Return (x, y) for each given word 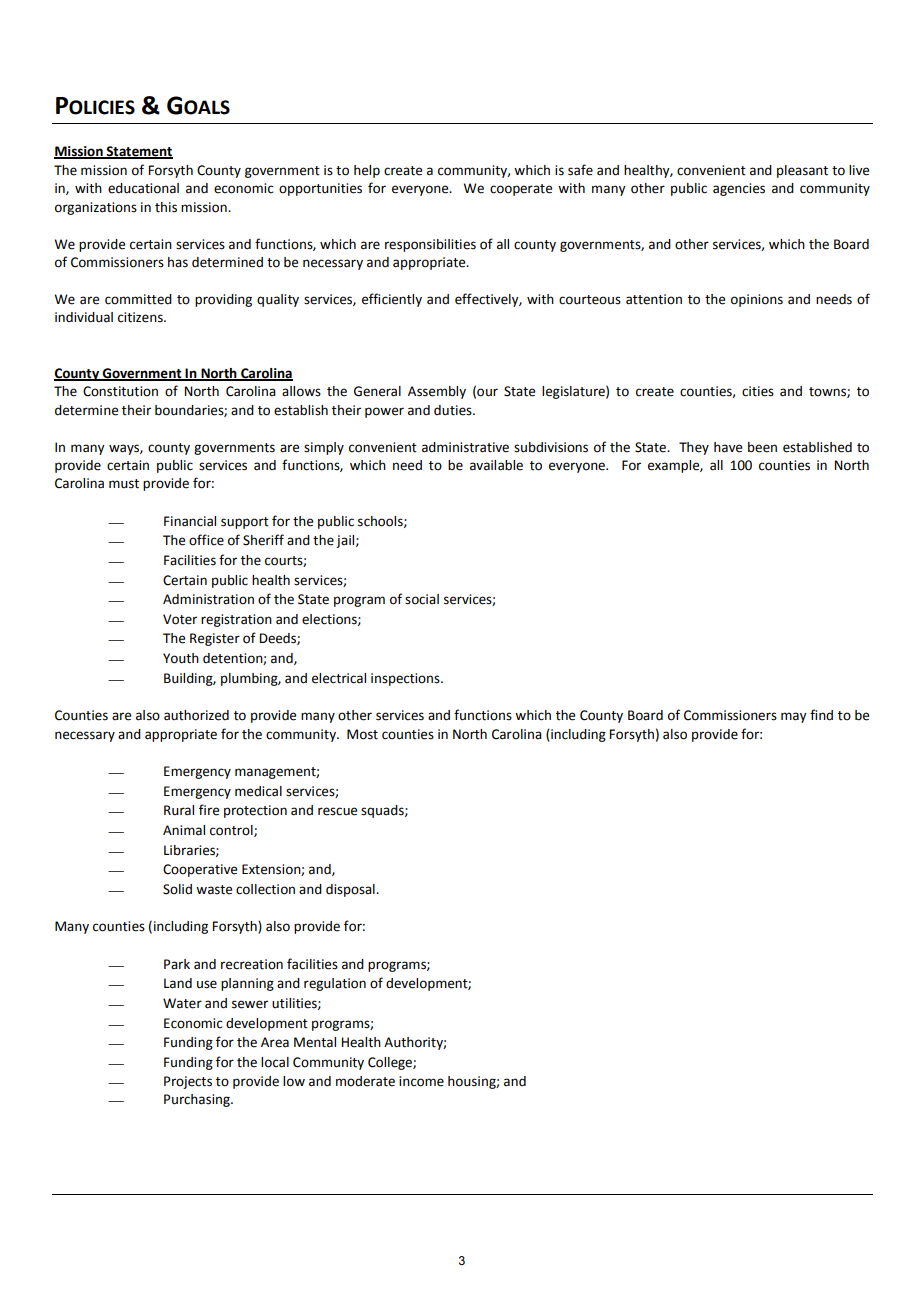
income (421, 1081)
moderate (365, 1081)
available (496, 465)
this (166, 207)
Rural (179, 810)
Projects (188, 1082)
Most (362, 734)
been (762, 447)
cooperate (521, 190)
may (794, 717)
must (124, 484)
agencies (739, 189)
